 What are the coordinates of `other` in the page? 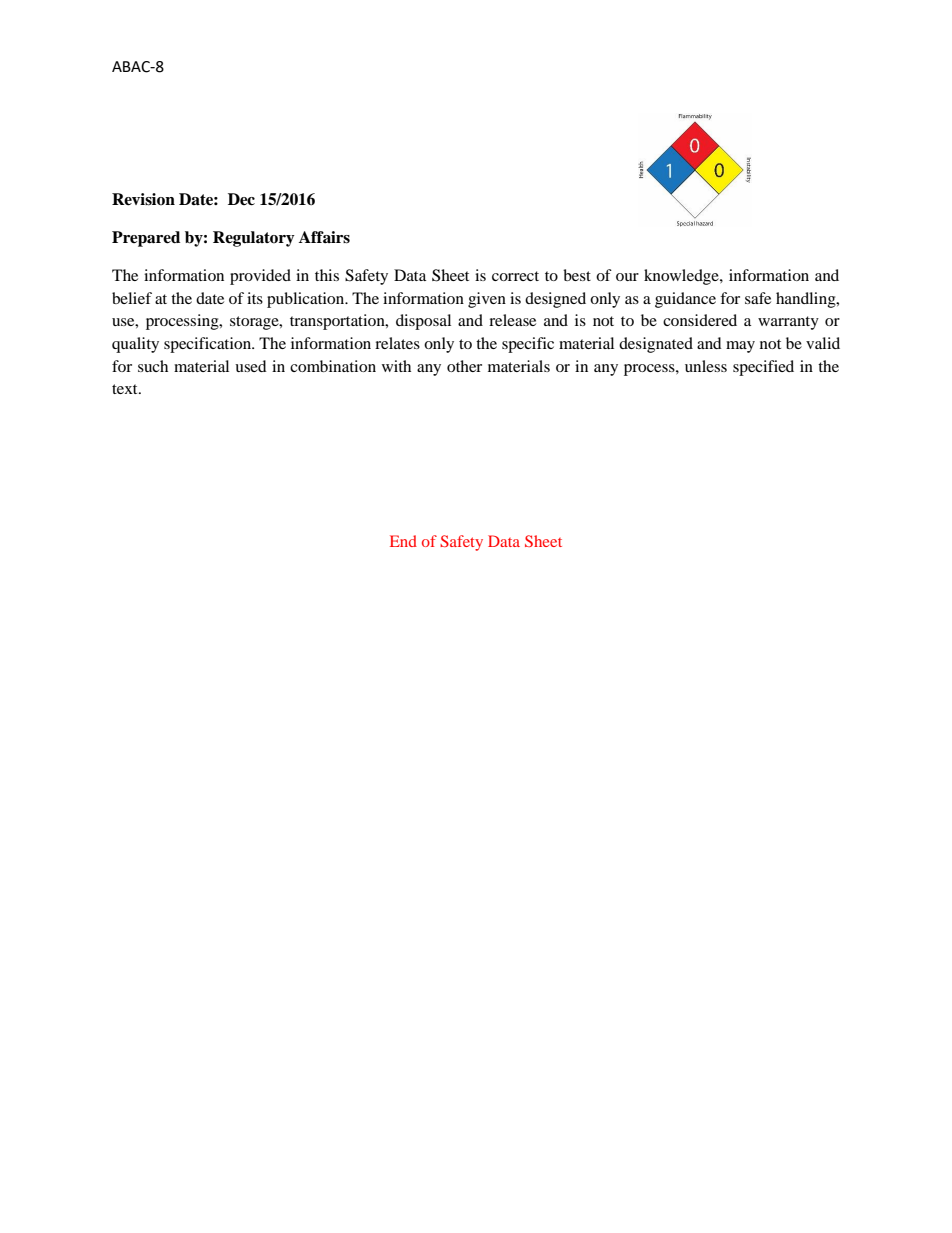 It's located at (464, 366).
